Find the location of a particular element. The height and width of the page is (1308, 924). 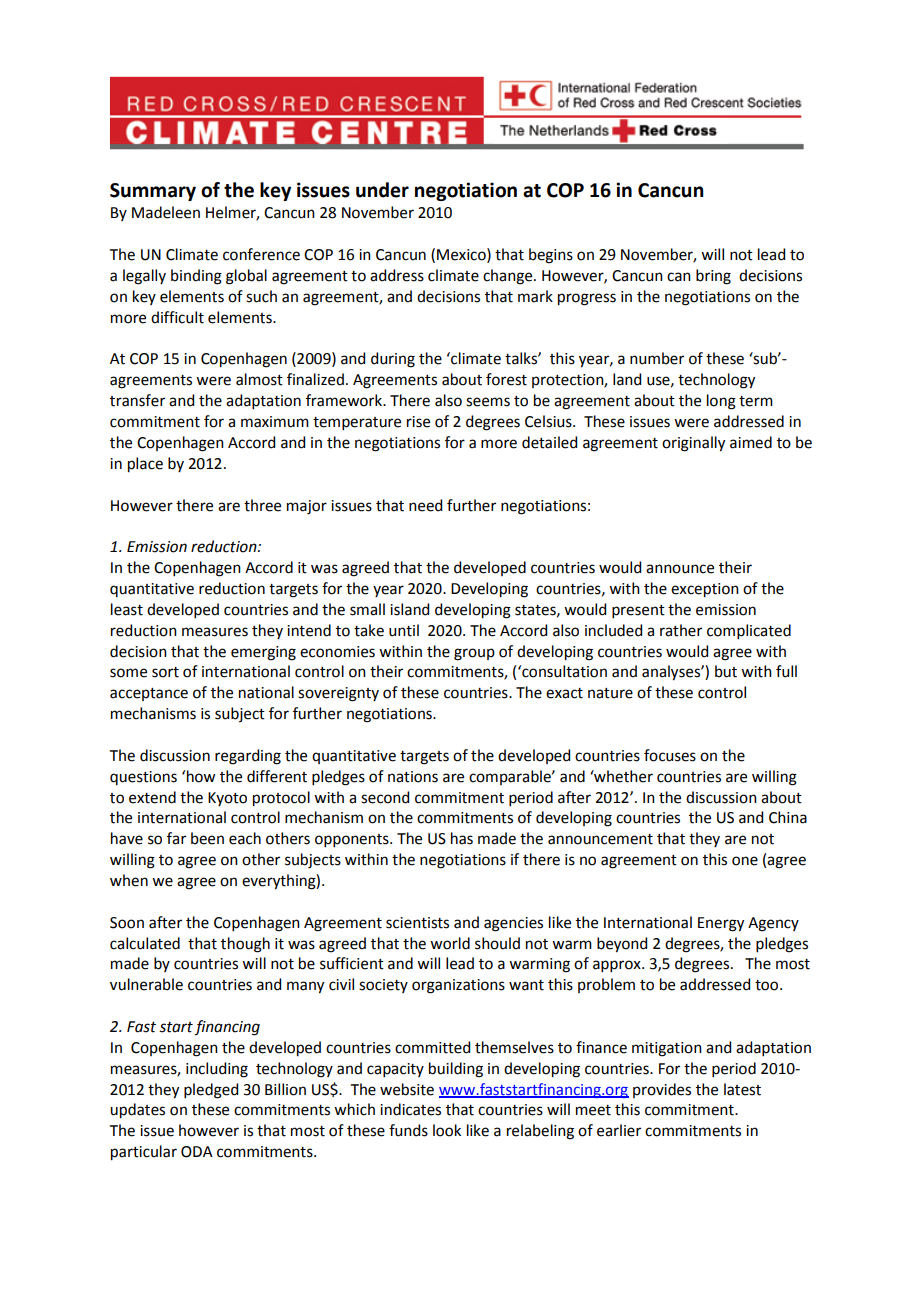

ODA is located at coordinates (197, 1152).
